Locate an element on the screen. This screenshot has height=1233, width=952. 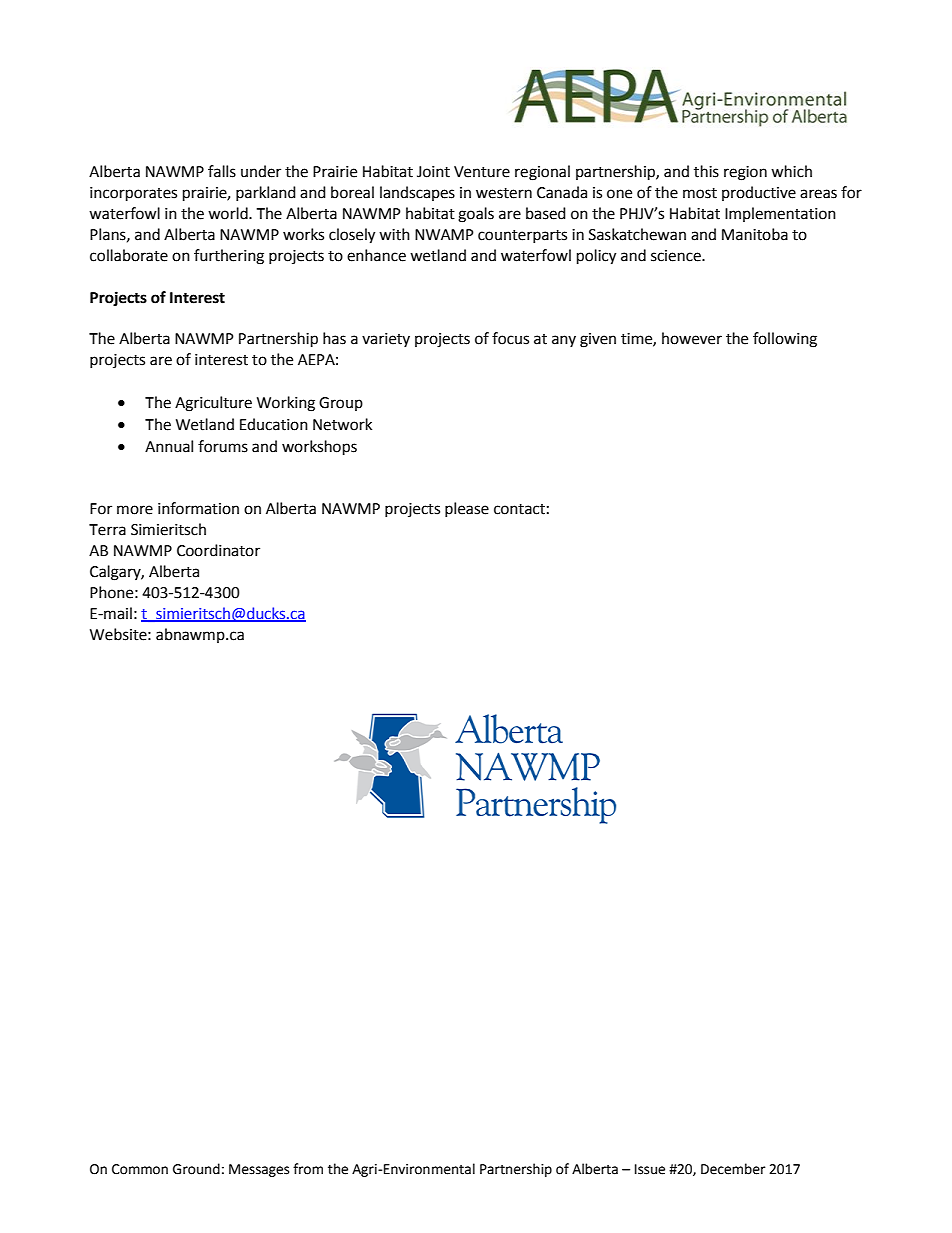
goals is located at coordinates (476, 215).
